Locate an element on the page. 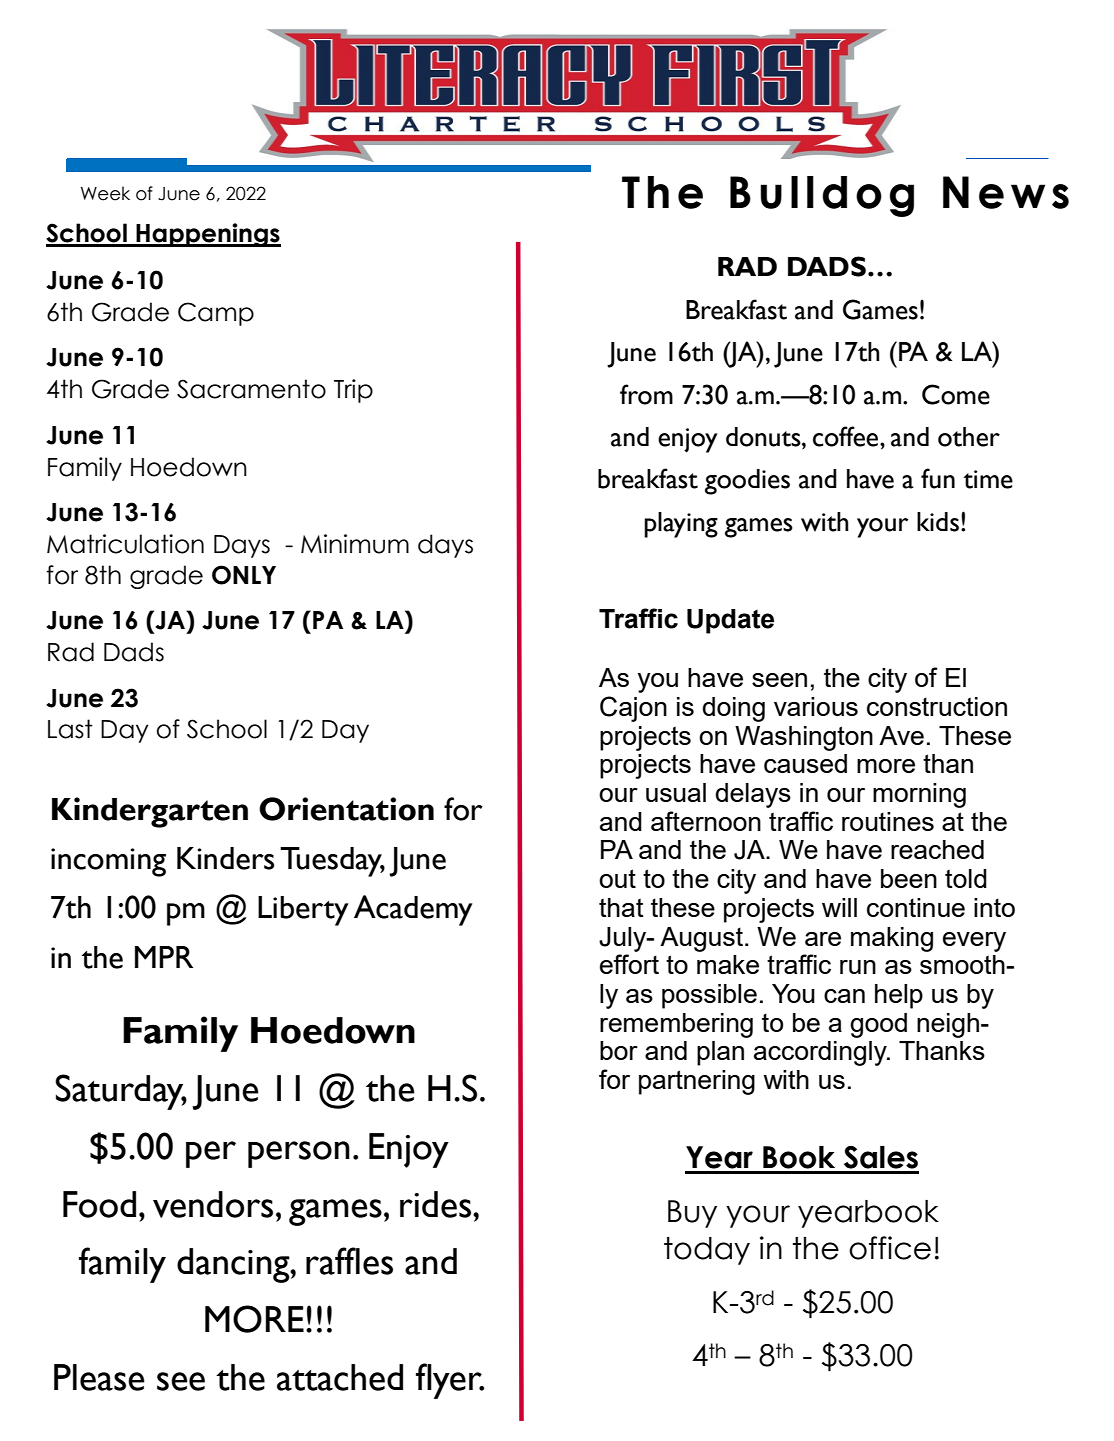 This image has height=1441, width=1114. MPR is located at coordinates (164, 957).
